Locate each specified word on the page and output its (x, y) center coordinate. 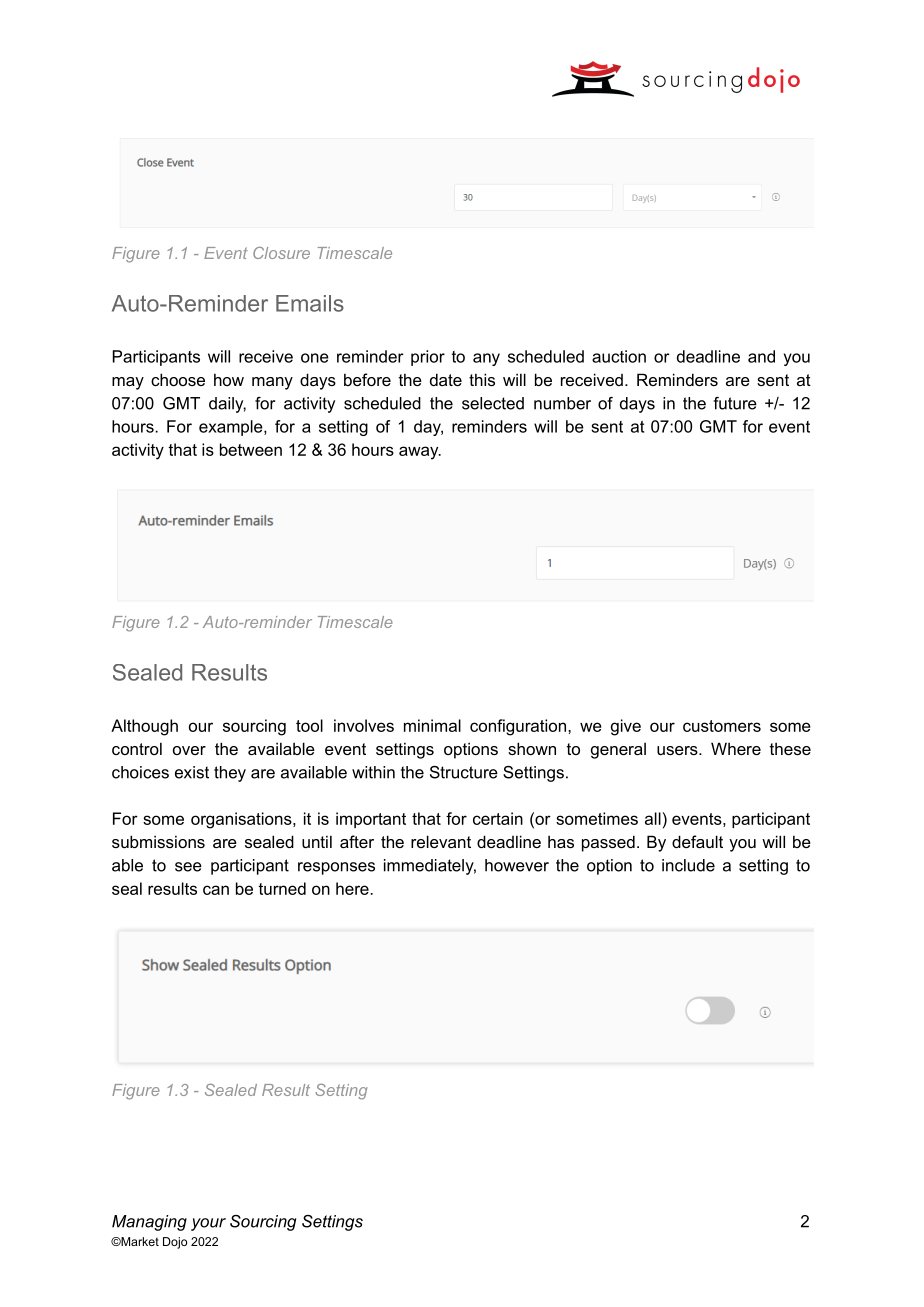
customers (722, 726)
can (216, 890)
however (517, 865)
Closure (281, 253)
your (208, 1224)
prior (428, 358)
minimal (432, 725)
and (761, 356)
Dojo (175, 1243)
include (688, 865)
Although (144, 727)
